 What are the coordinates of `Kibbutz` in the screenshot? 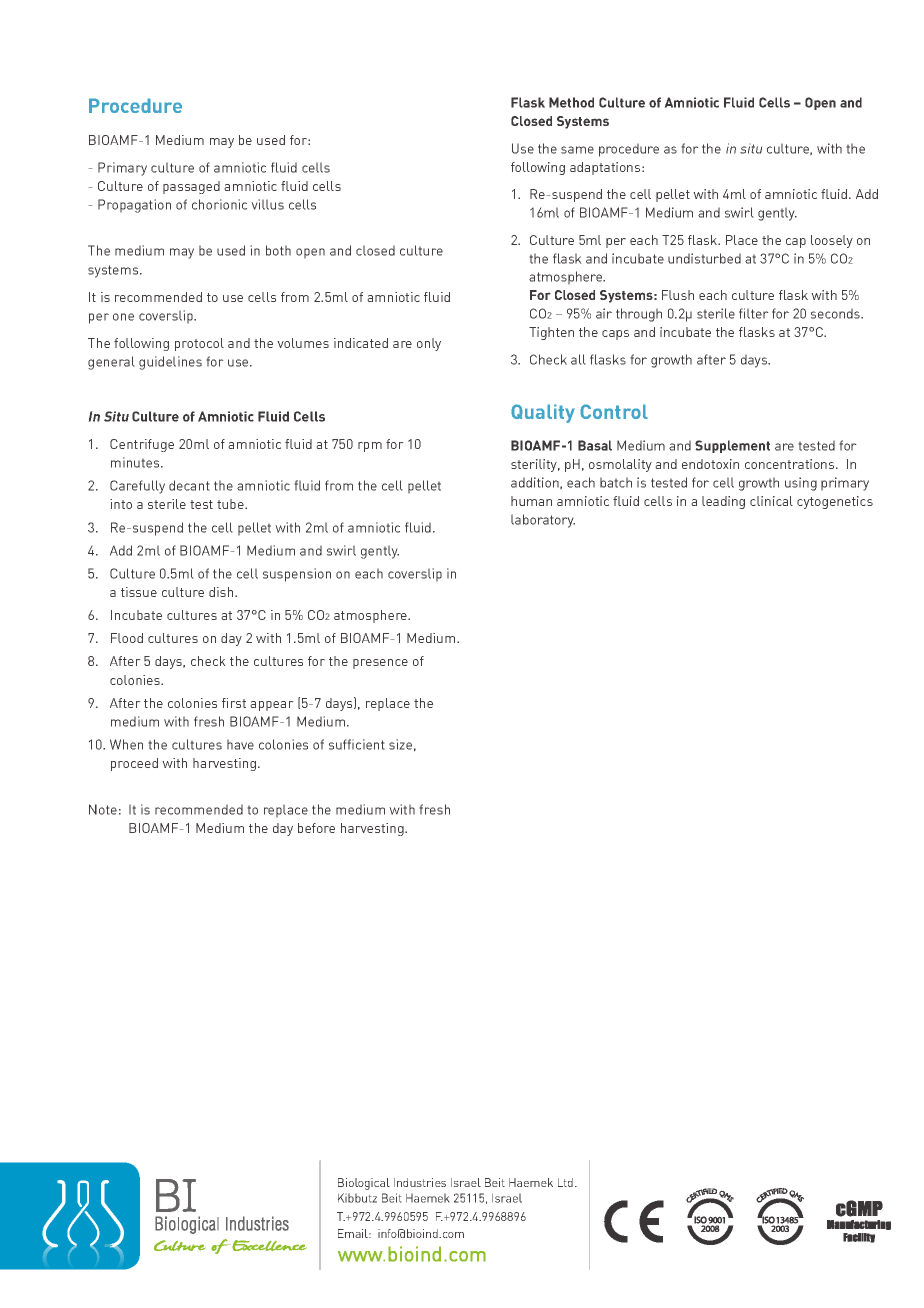 It's located at (357, 1198).
